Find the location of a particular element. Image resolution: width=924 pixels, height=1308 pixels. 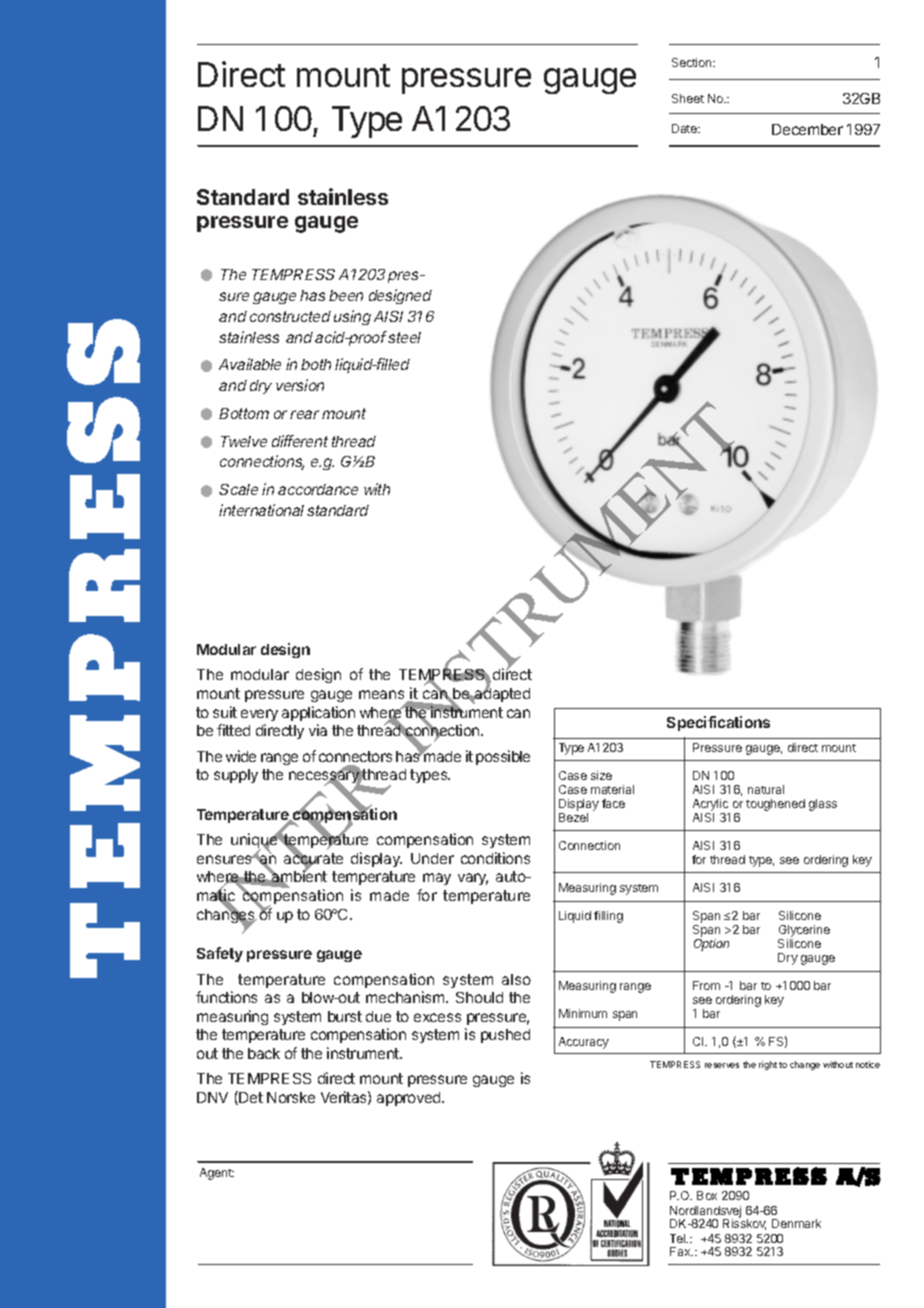

application is located at coordinates (318, 713).
